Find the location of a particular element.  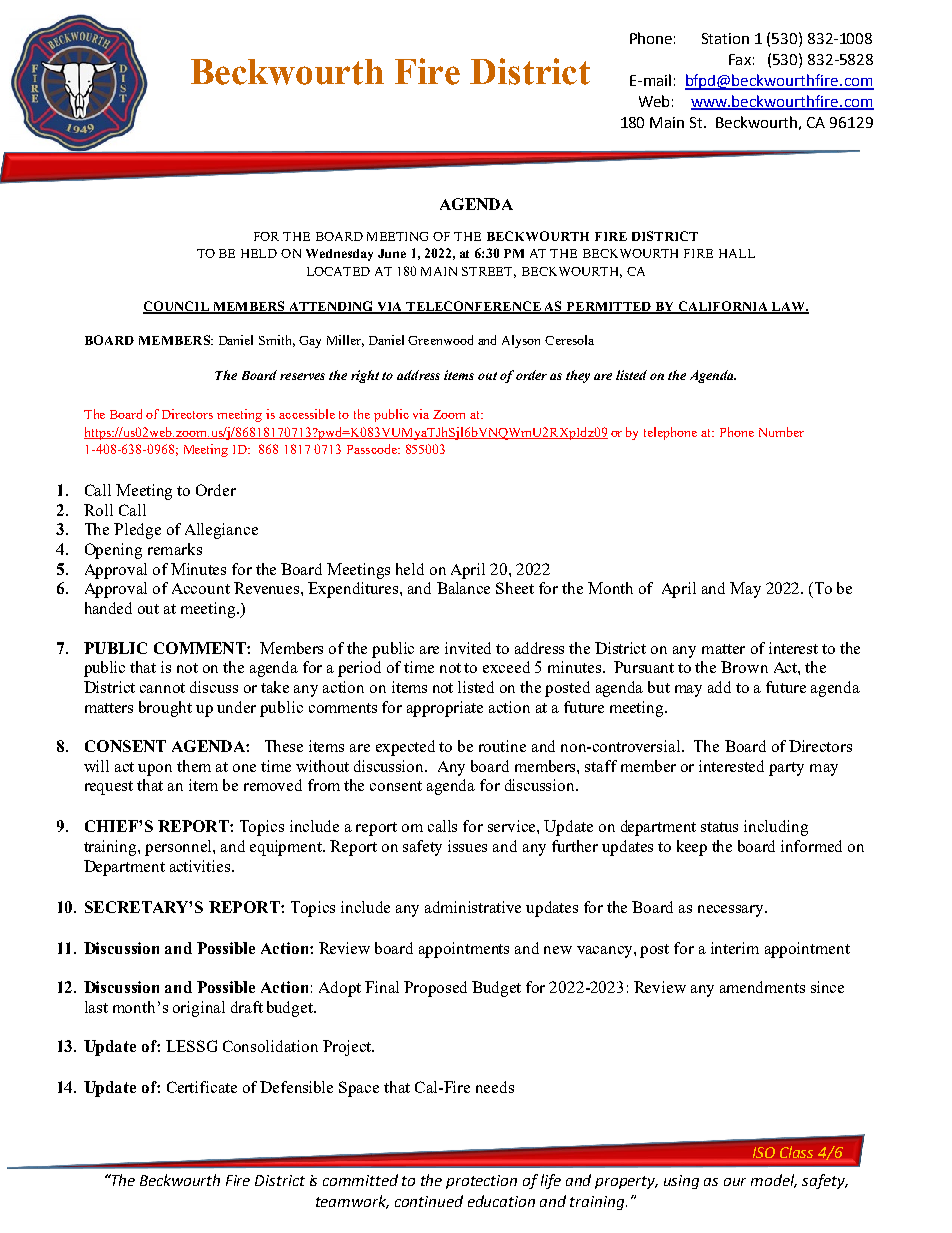

Brown is located at coordinates (744, 667).
